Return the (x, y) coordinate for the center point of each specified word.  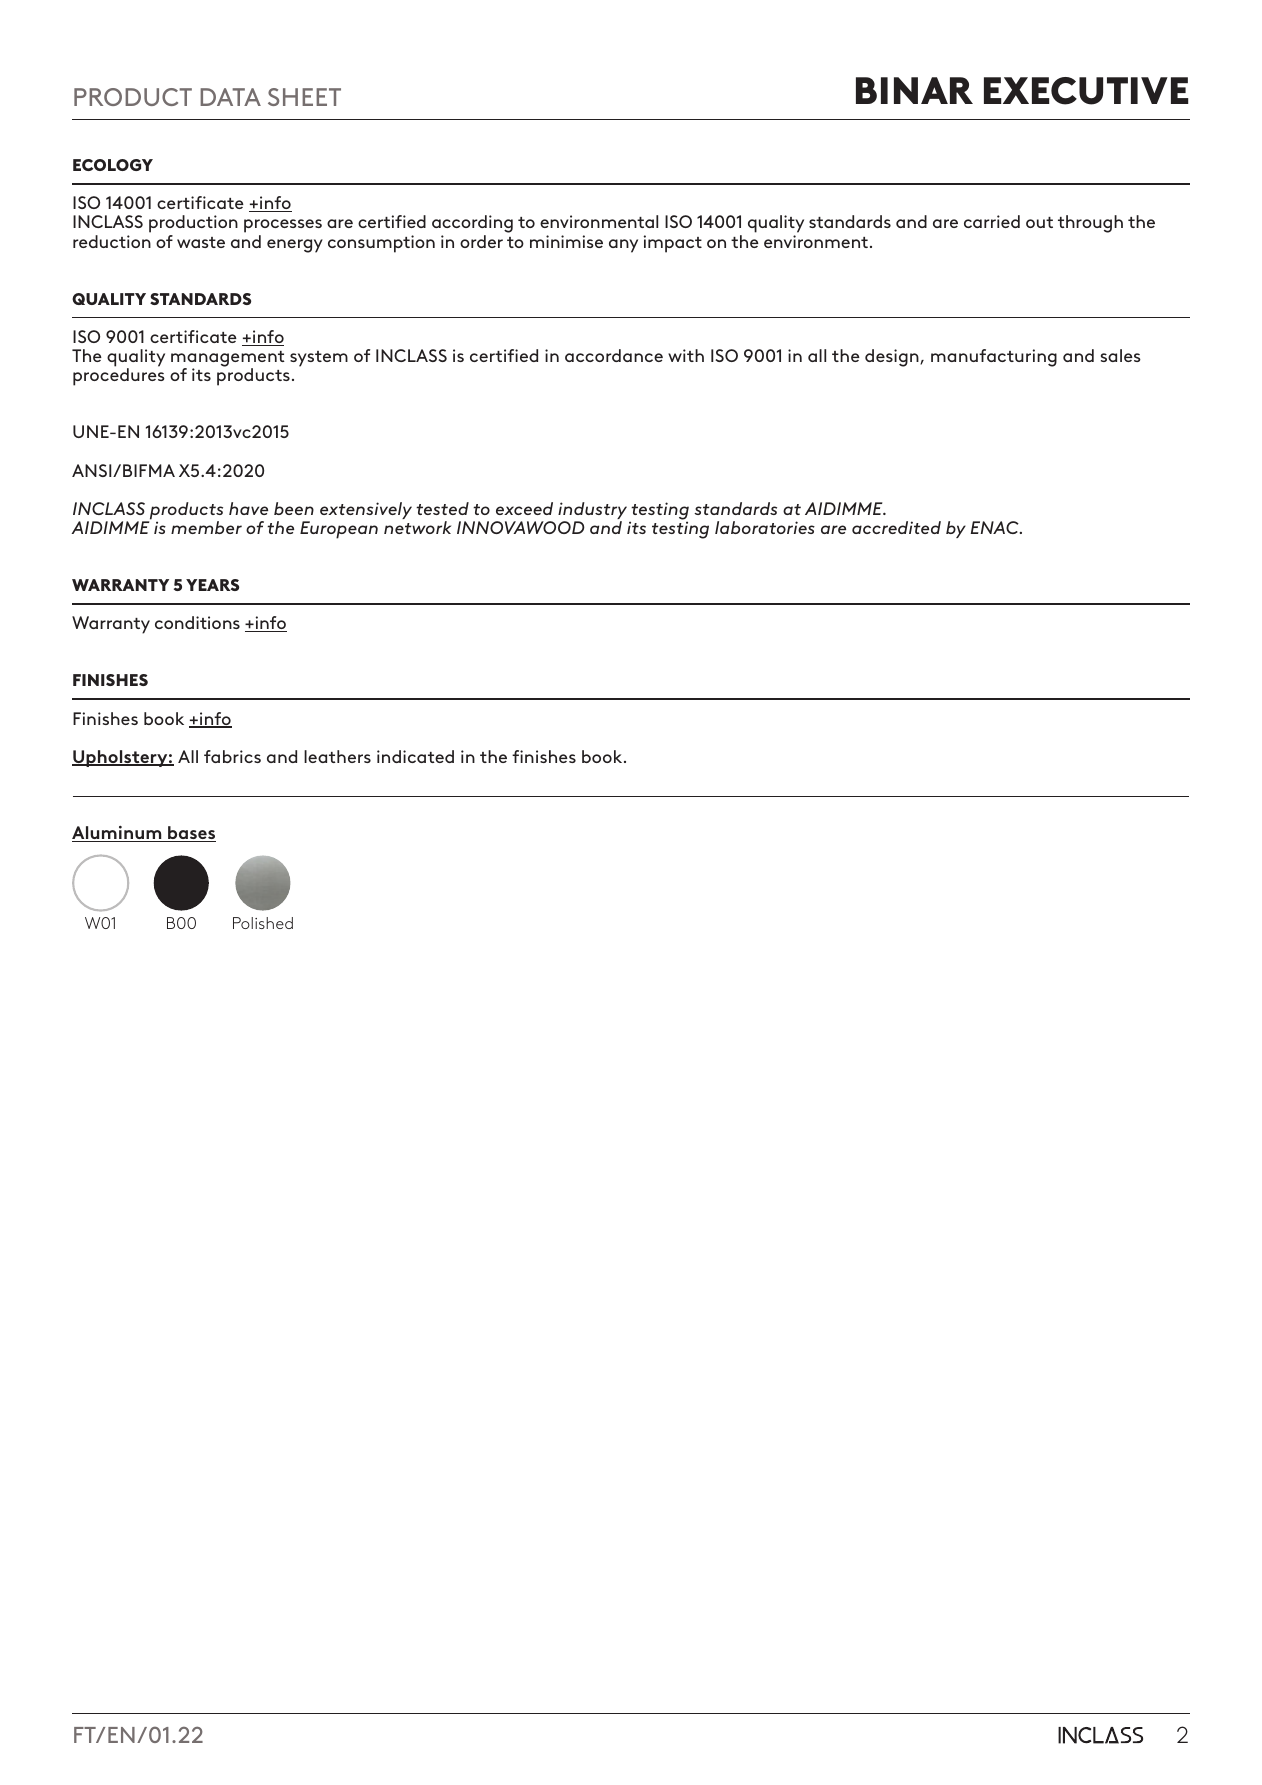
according (472, 225)
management (228, 360)
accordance (614, 355)
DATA (230, 97)
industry (592, 512)
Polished (263, 923)
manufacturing (994, 358)
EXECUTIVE (1086, 91)
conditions (197, 622)
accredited (896, 527)
